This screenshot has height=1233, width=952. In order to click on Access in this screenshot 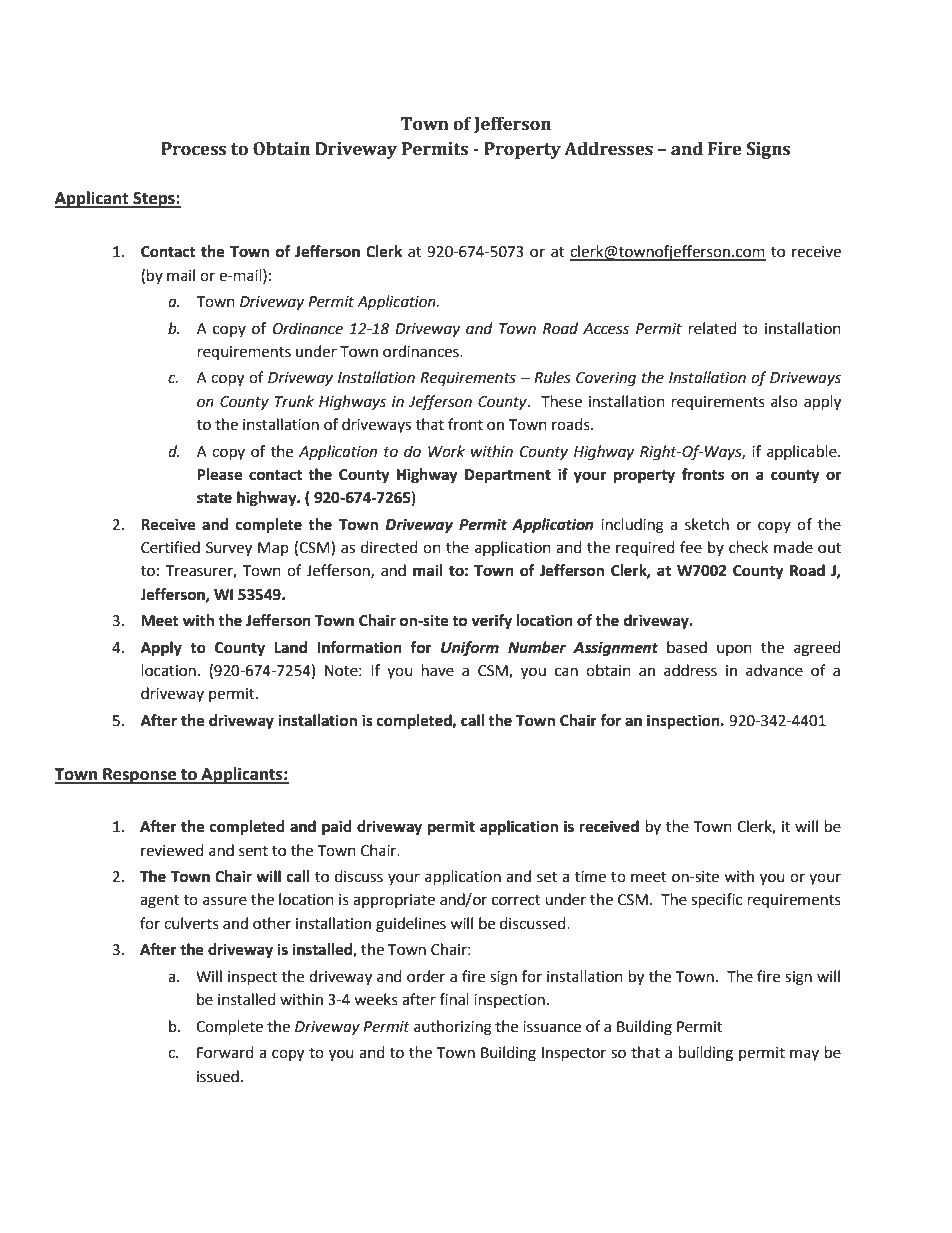, I will do `click(606, 329)`.
